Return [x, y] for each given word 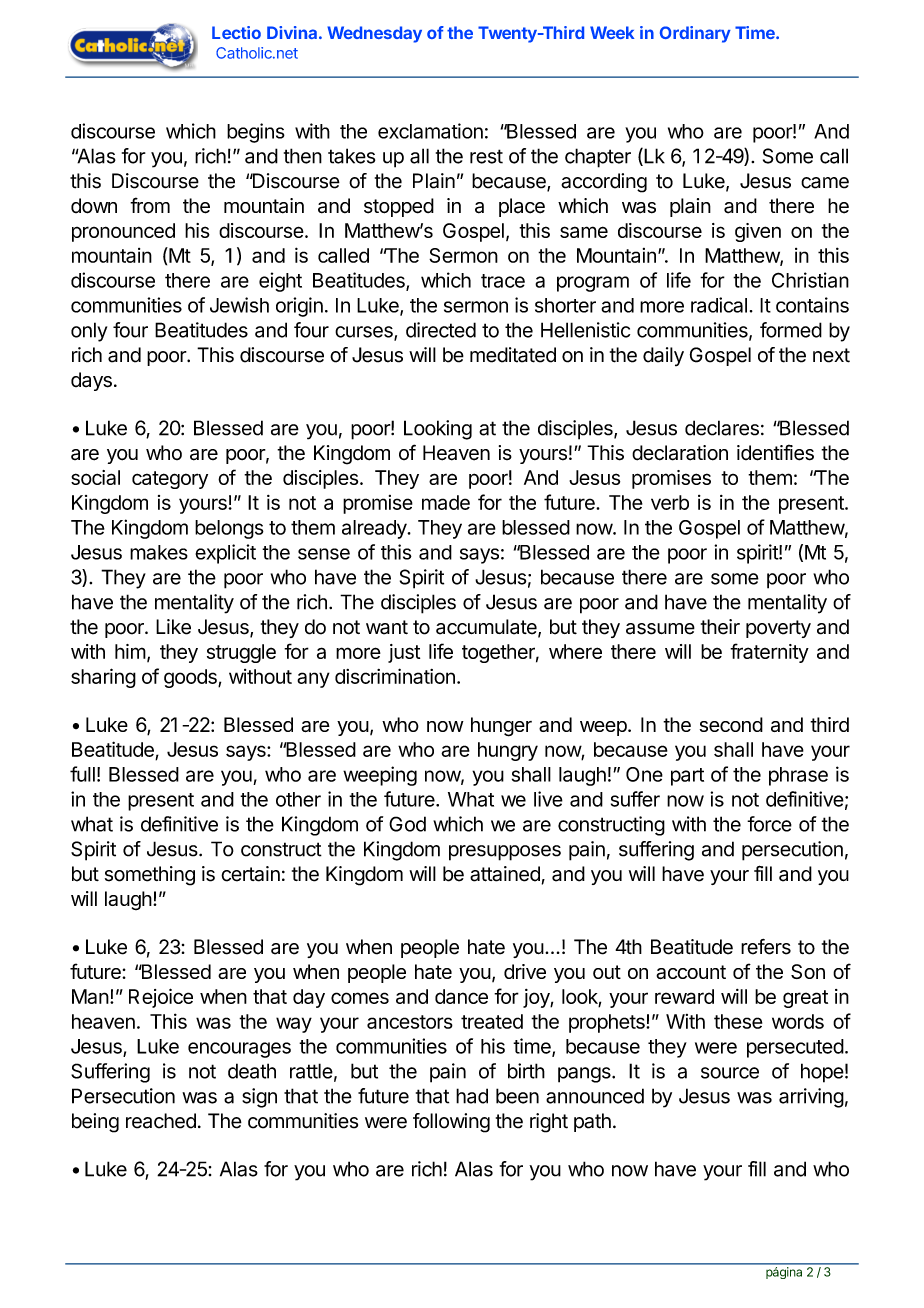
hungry [508, 751]
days [91, 381]
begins [256, 133]
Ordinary [695, 34]
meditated [513, 355]
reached [161, 1121]
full [82, 774]
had [472, 1096]
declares [722, 428]
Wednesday [374, 34]
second [731, 724]
